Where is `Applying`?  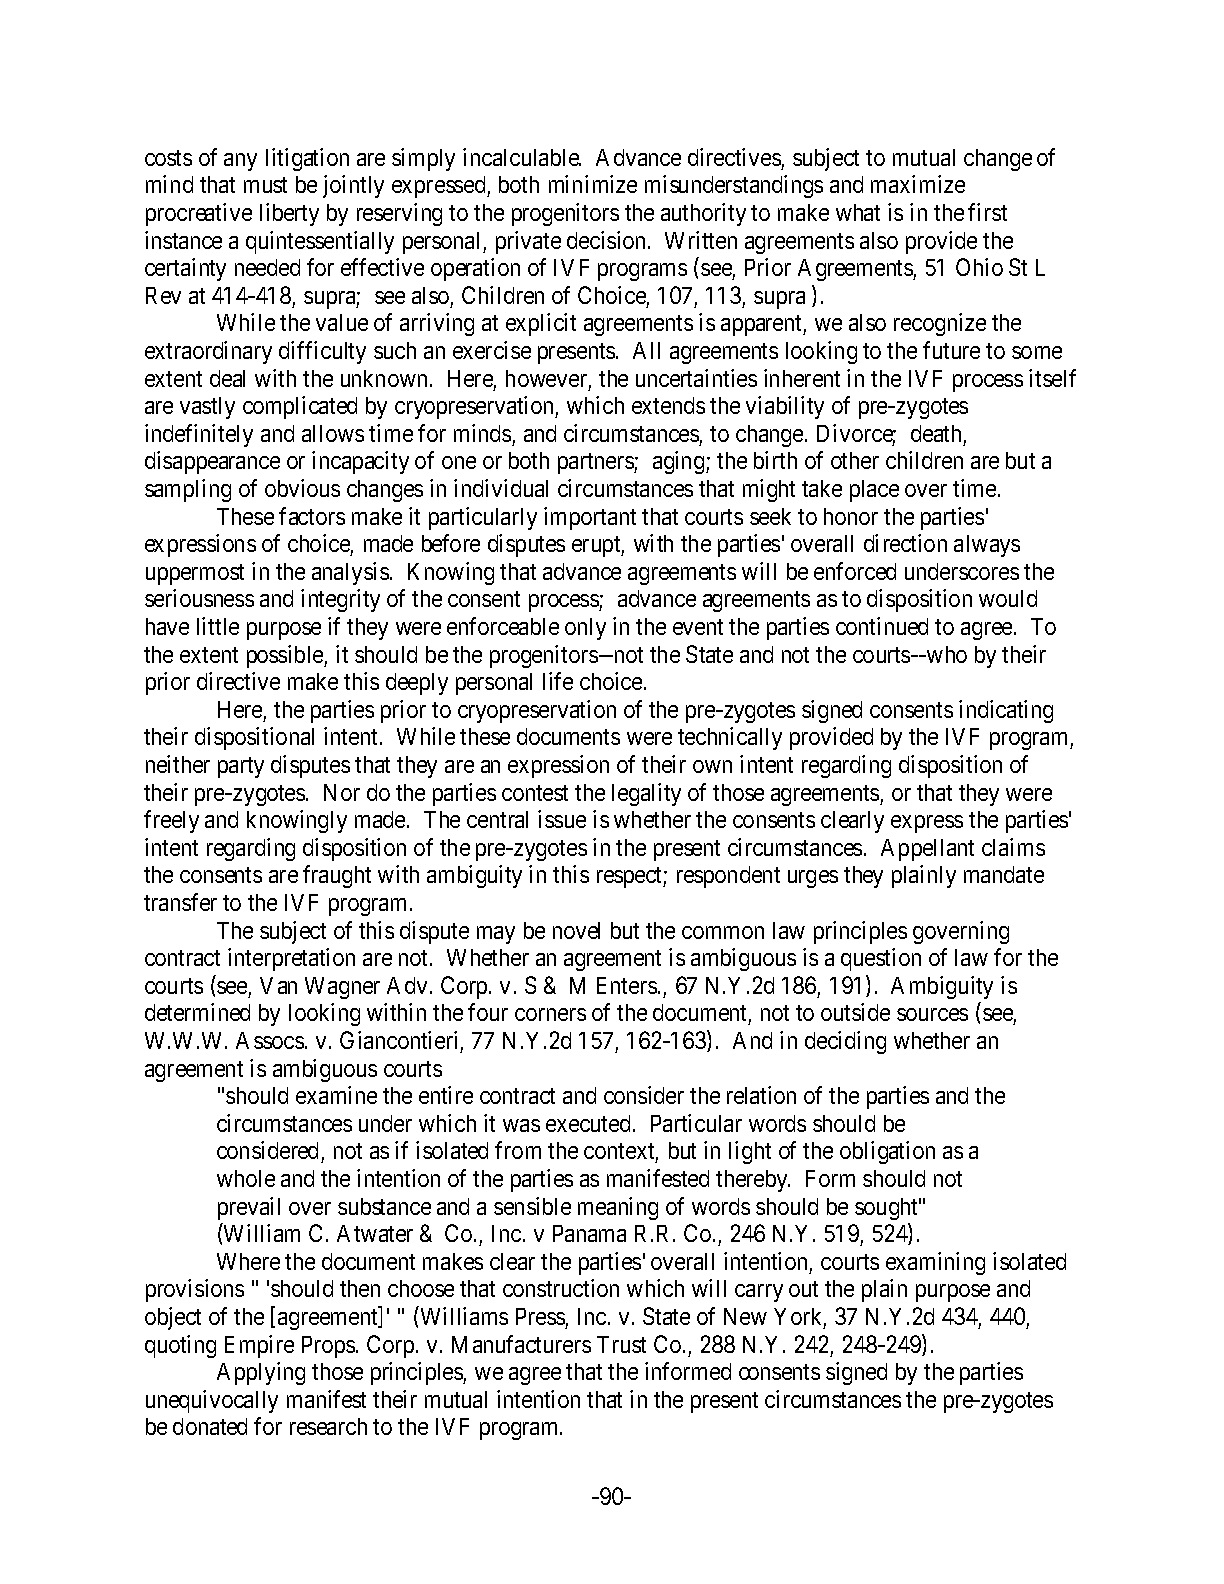 Applying is located at coordinates (261, 1373).
